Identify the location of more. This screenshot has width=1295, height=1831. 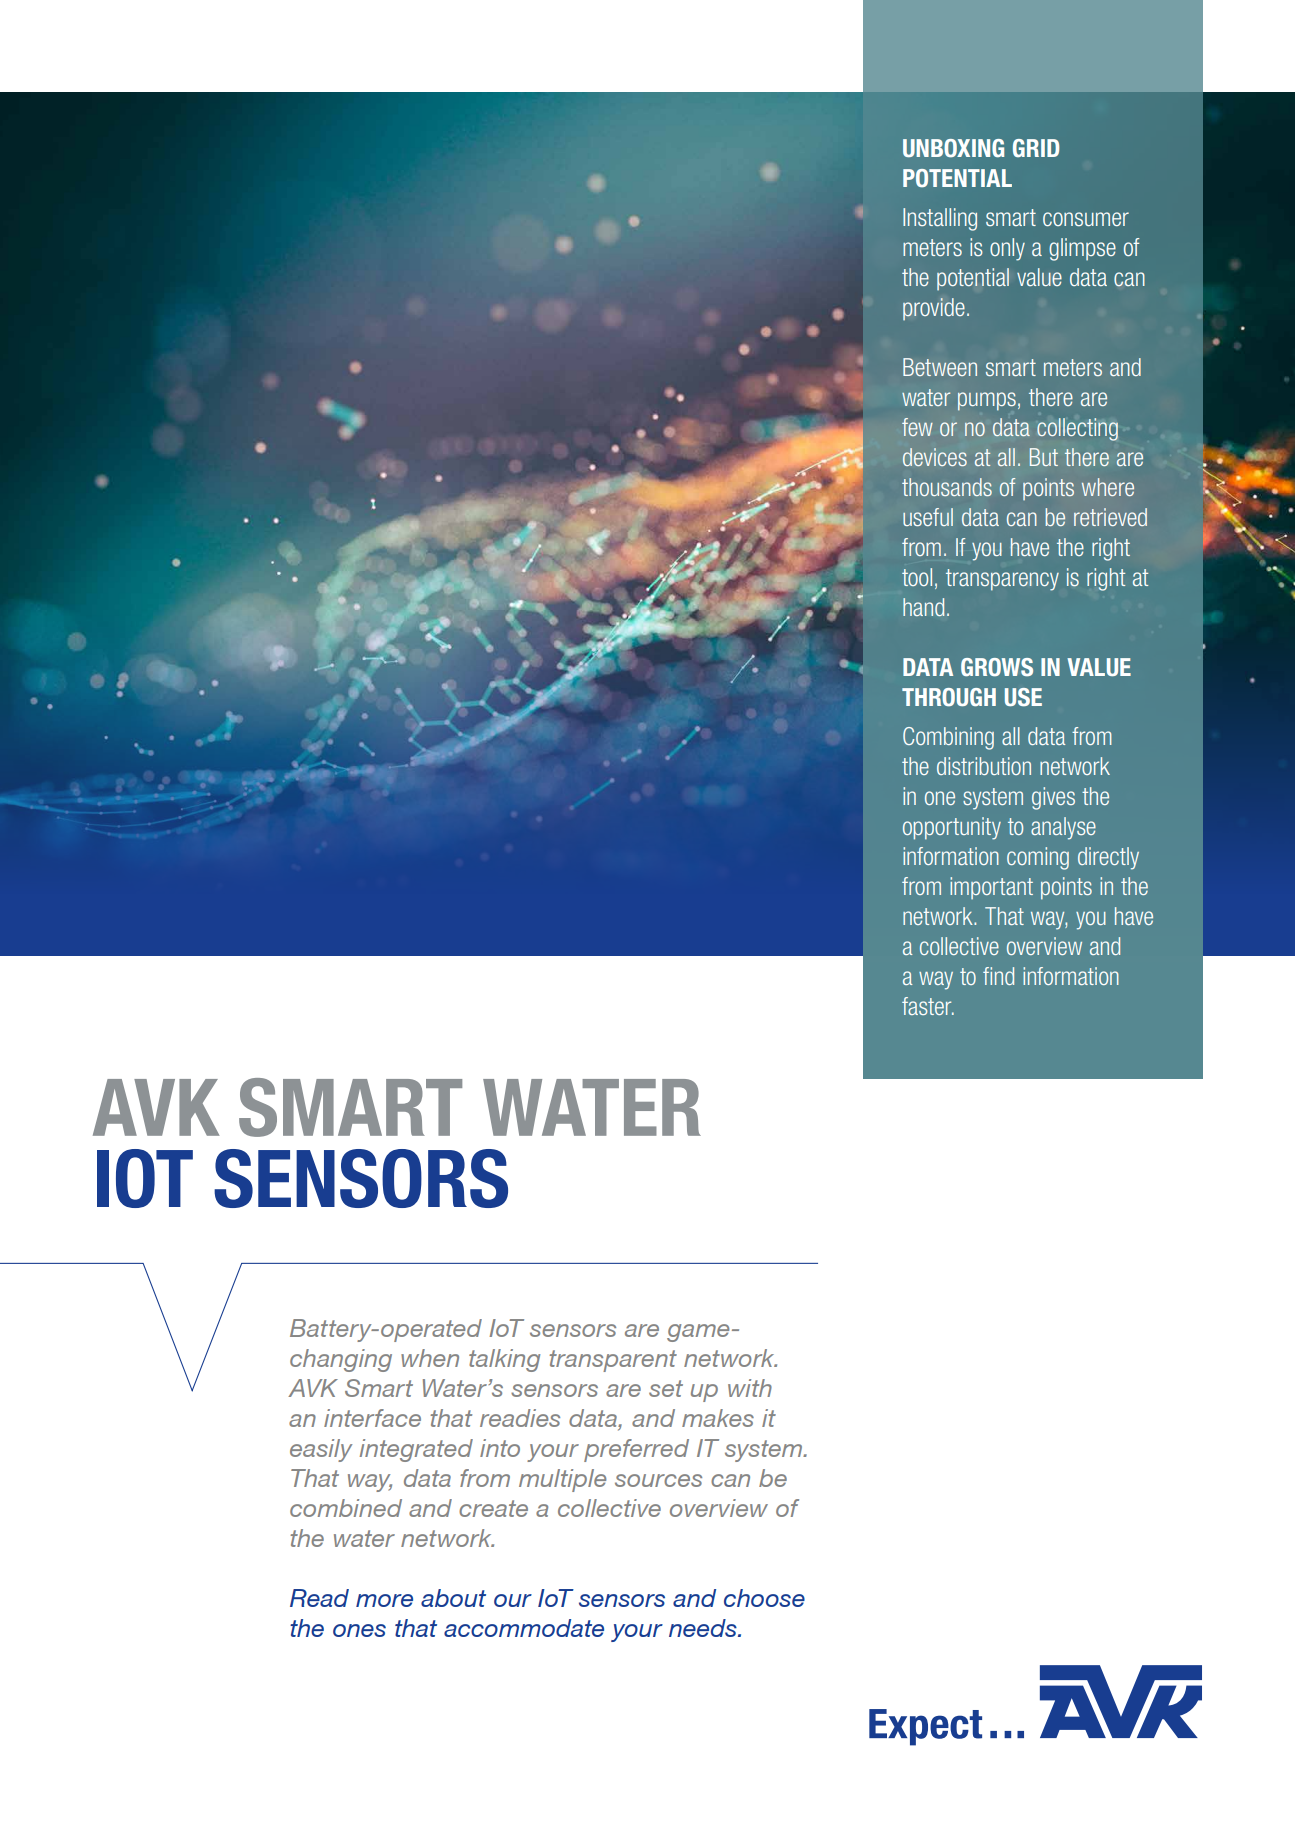
(384, 1600).
